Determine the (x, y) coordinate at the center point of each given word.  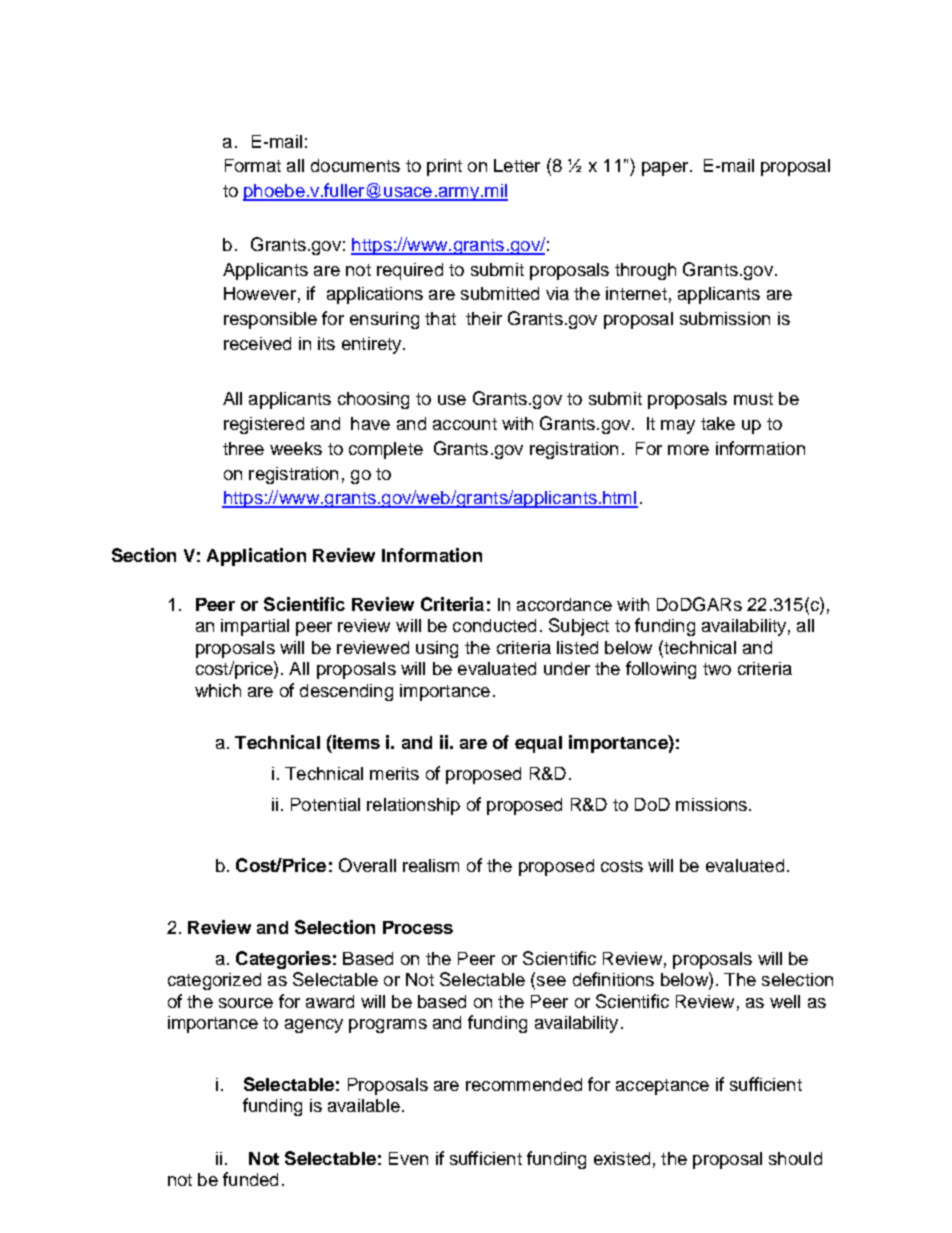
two (717, 669)
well (785, 1001)
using (437, 649)
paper (666, 169)
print (444, 167)
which (218, 690)
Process (418, 927)
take (718, 423)
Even (408, 1158)
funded (250, 1179)
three (243, 448)
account (465, 424)
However (260, 293)
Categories (283, 960)
